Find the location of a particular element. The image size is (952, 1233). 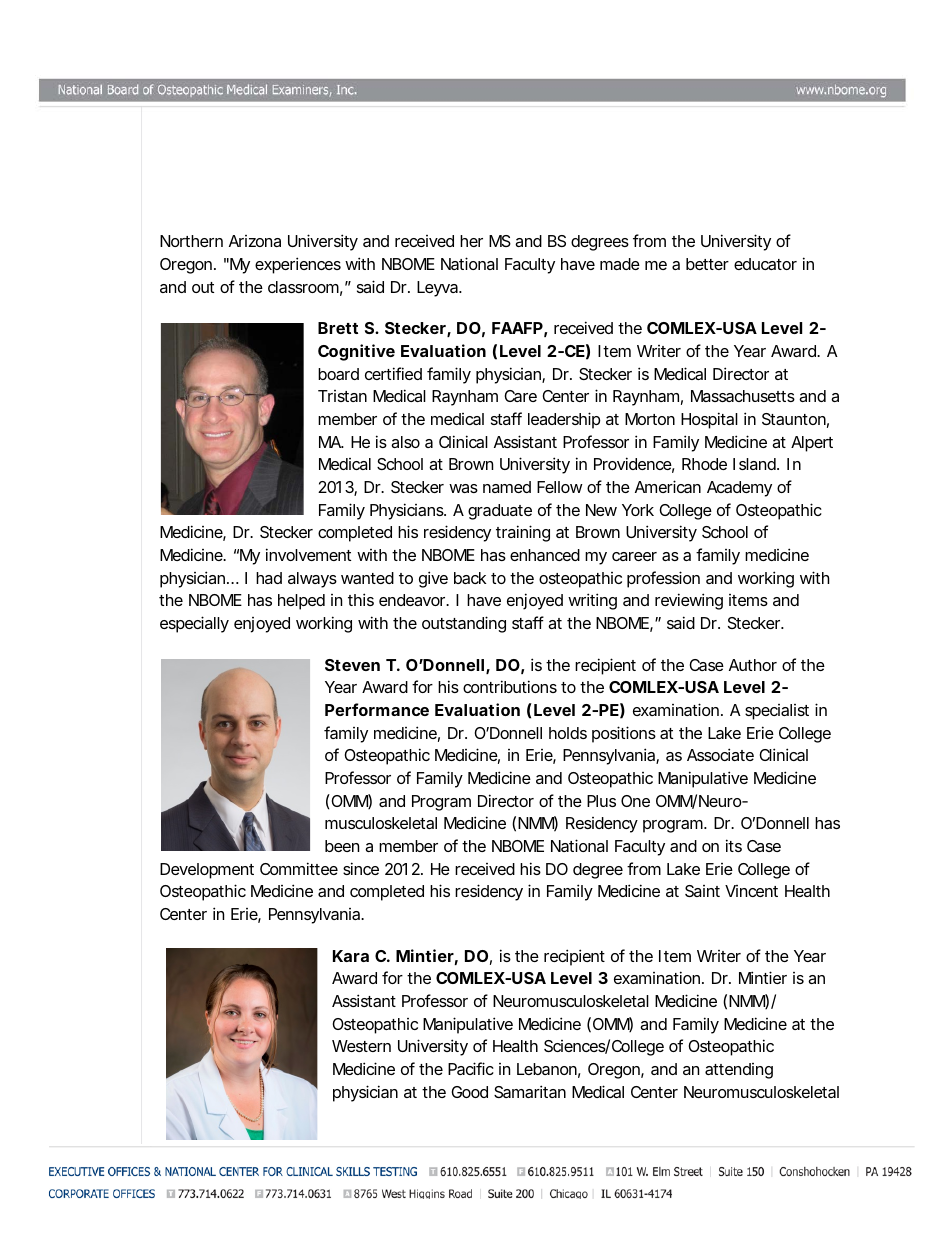

Author is located at coordinates (753, 665).
